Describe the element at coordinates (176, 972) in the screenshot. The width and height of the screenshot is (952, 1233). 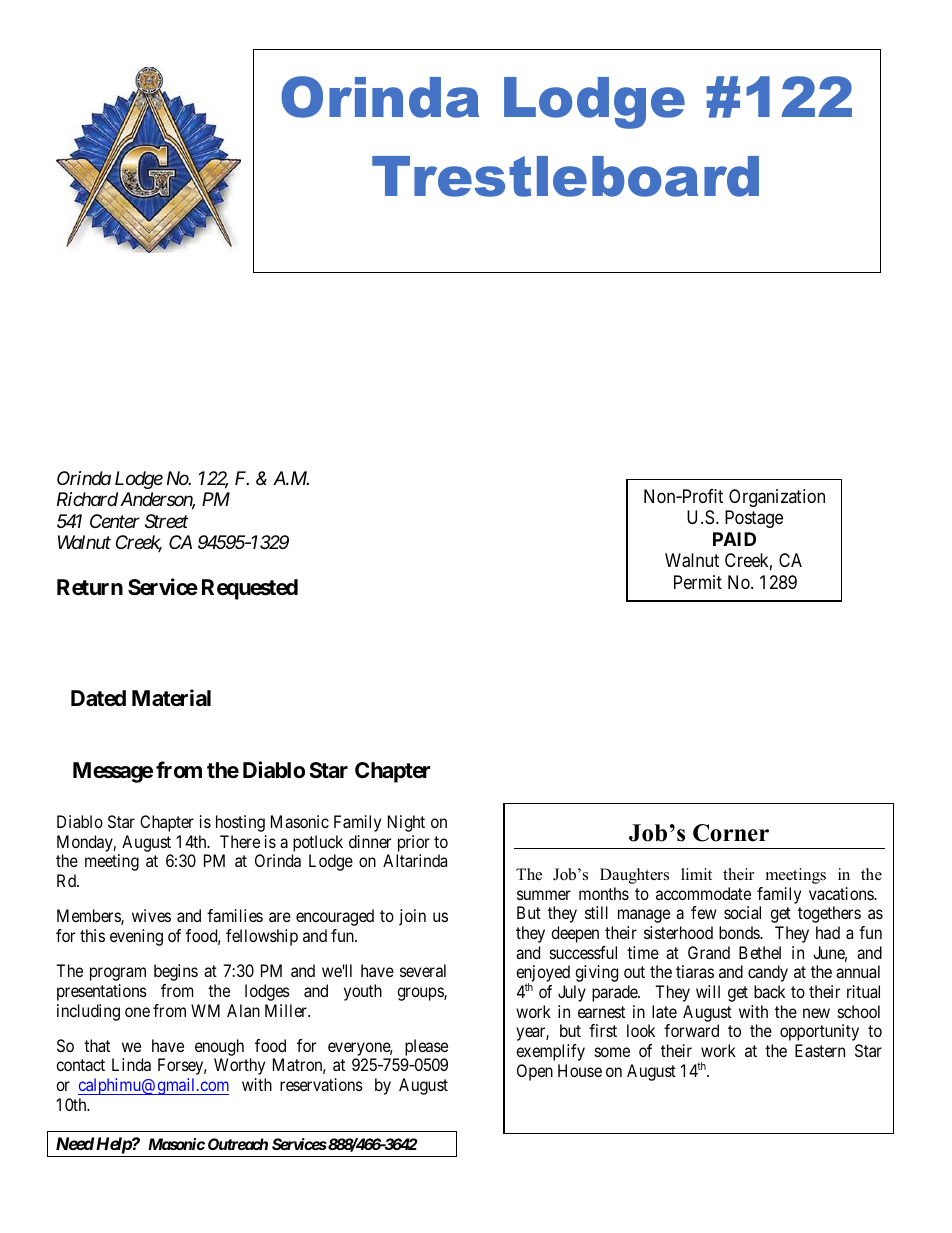
I see `begins` at that location.
